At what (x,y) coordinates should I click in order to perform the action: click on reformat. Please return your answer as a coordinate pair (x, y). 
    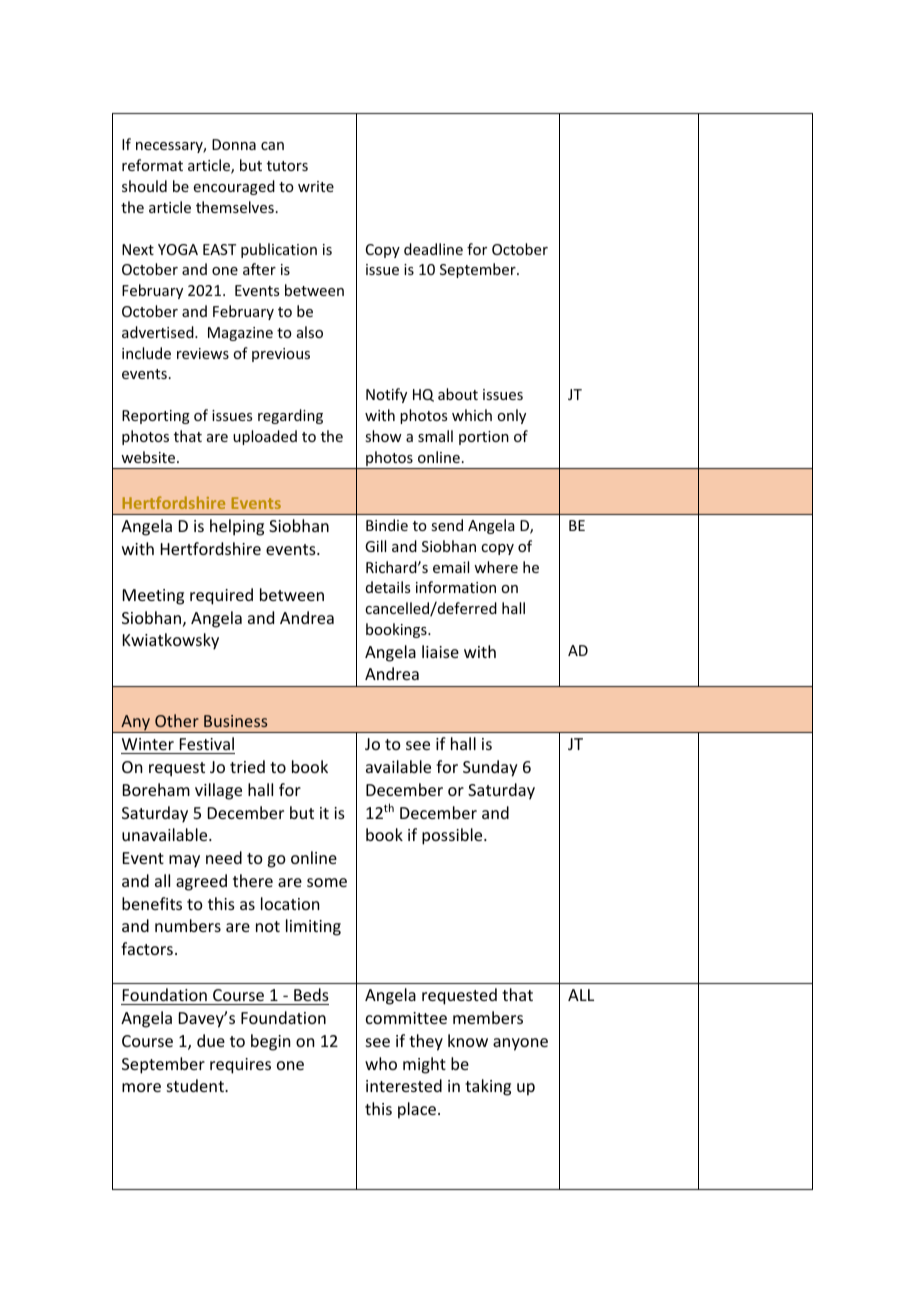
    Looking at the image, I should click on (152, 165).
